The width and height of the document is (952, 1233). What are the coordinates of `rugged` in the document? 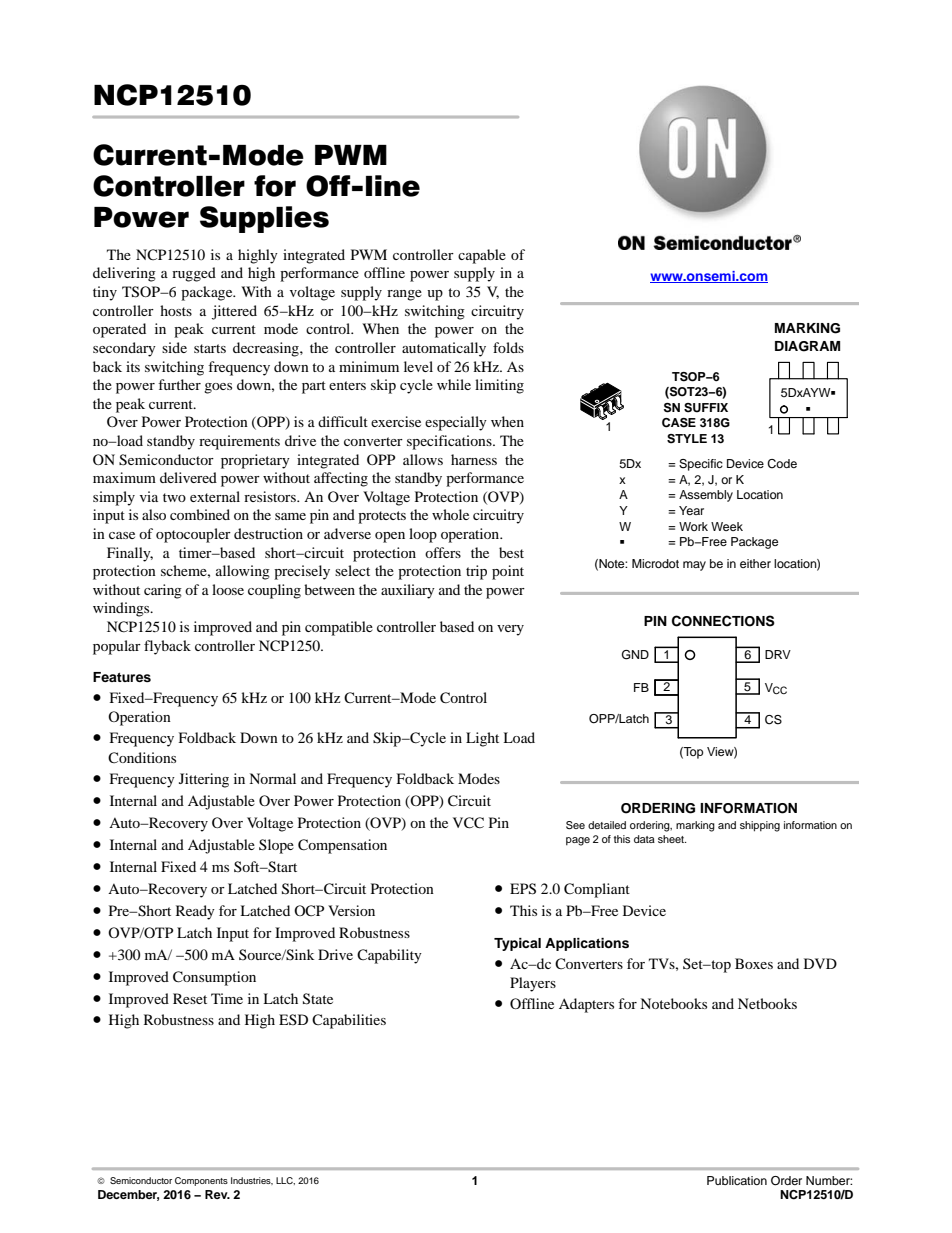 It's located at (194, 274).
